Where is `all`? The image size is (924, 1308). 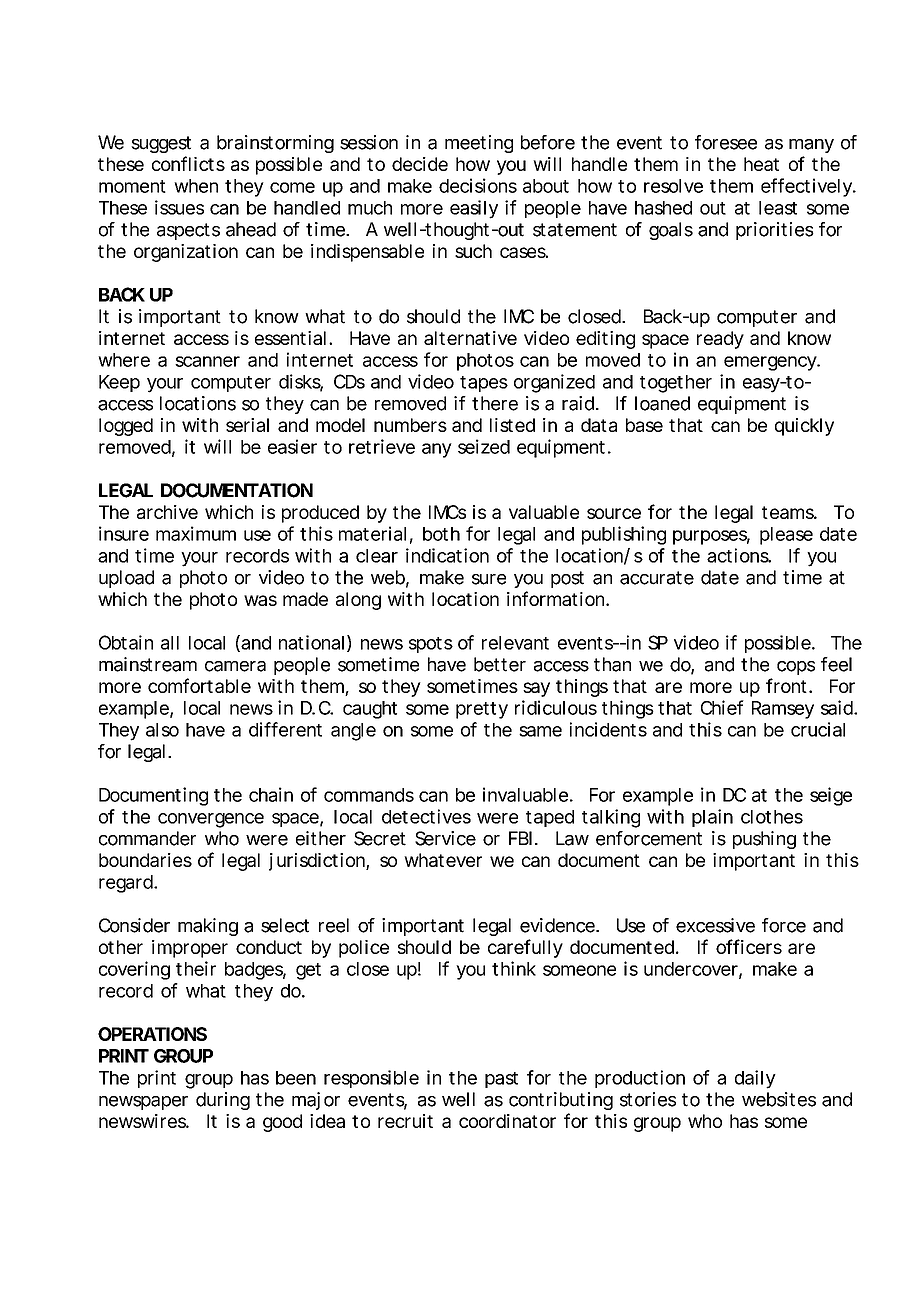
all is located at coordinates (170, 643).
